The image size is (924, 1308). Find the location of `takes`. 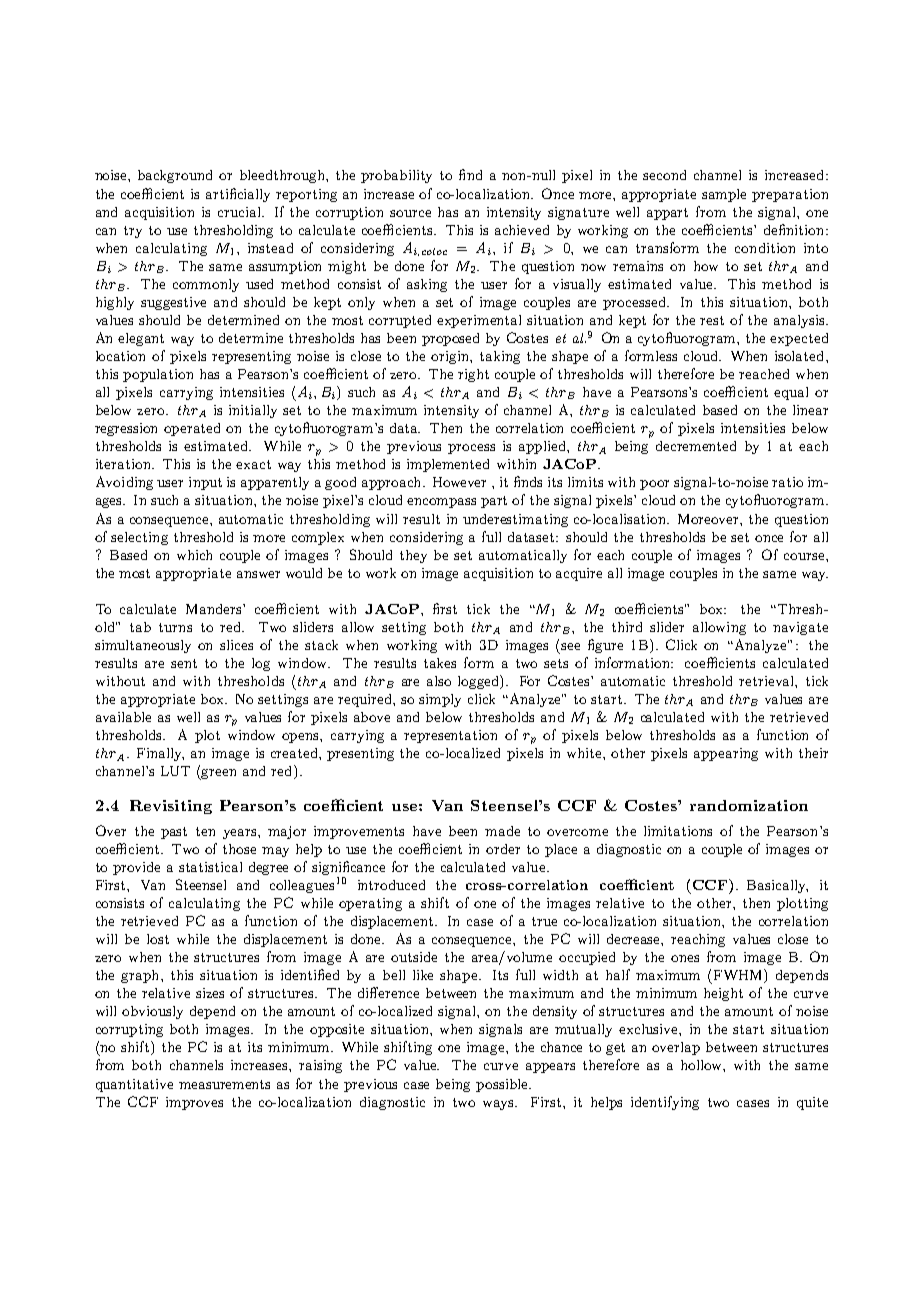

takes is located at coordinates (440, 663).
